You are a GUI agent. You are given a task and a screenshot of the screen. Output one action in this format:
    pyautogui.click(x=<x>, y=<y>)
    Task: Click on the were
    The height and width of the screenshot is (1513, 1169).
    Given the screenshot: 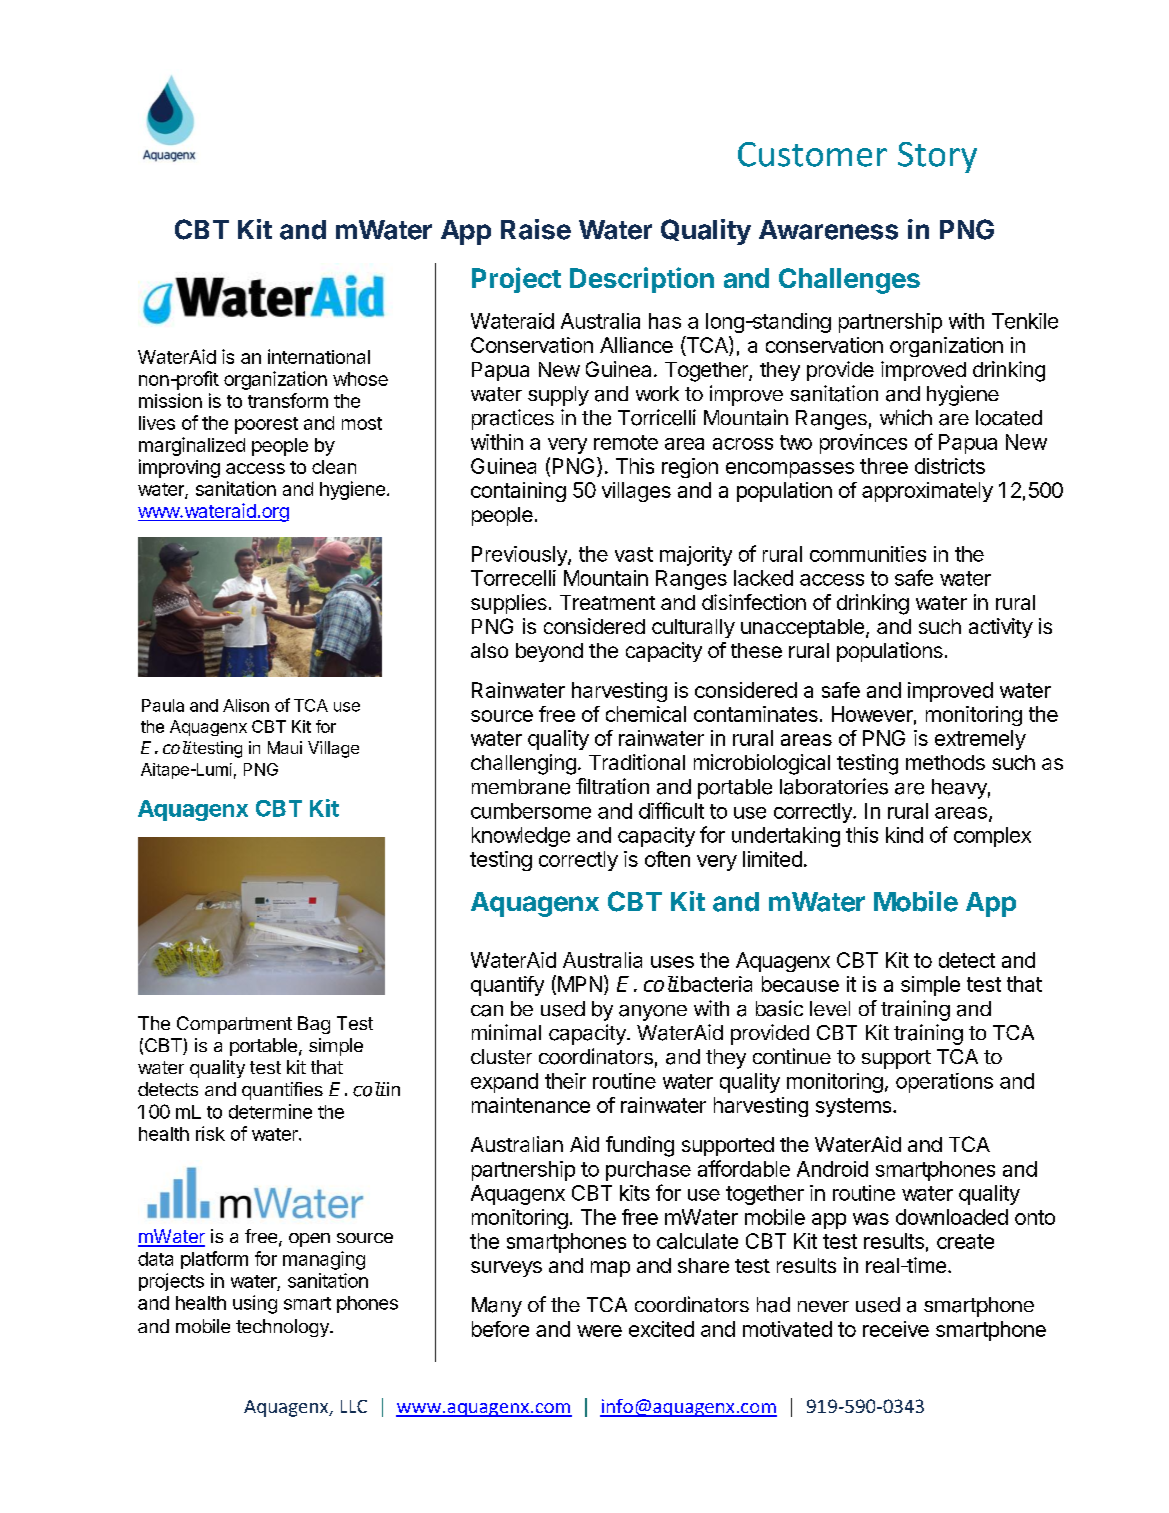 What is the action you would take?
    pyautogui.click(x=599, y=1331)
